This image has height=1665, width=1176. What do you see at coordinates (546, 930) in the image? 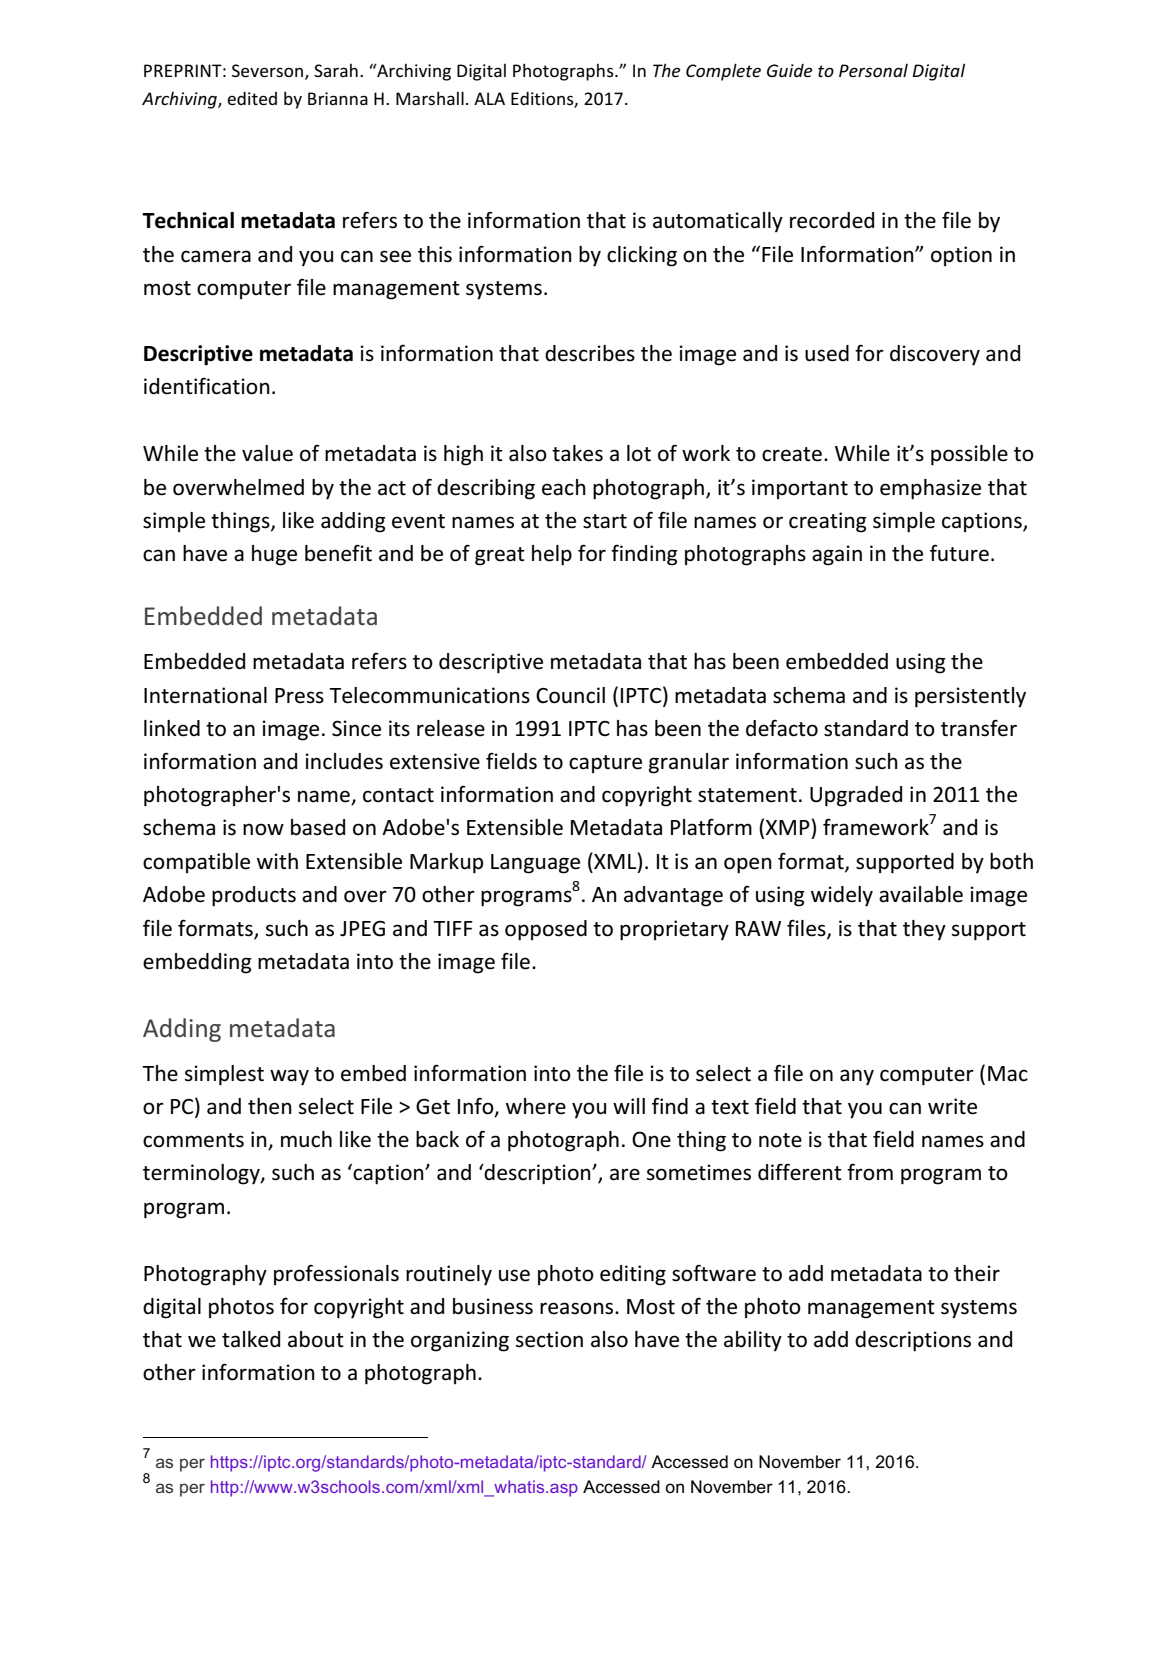
I see `opposed` at bounding box center [546, 930].
